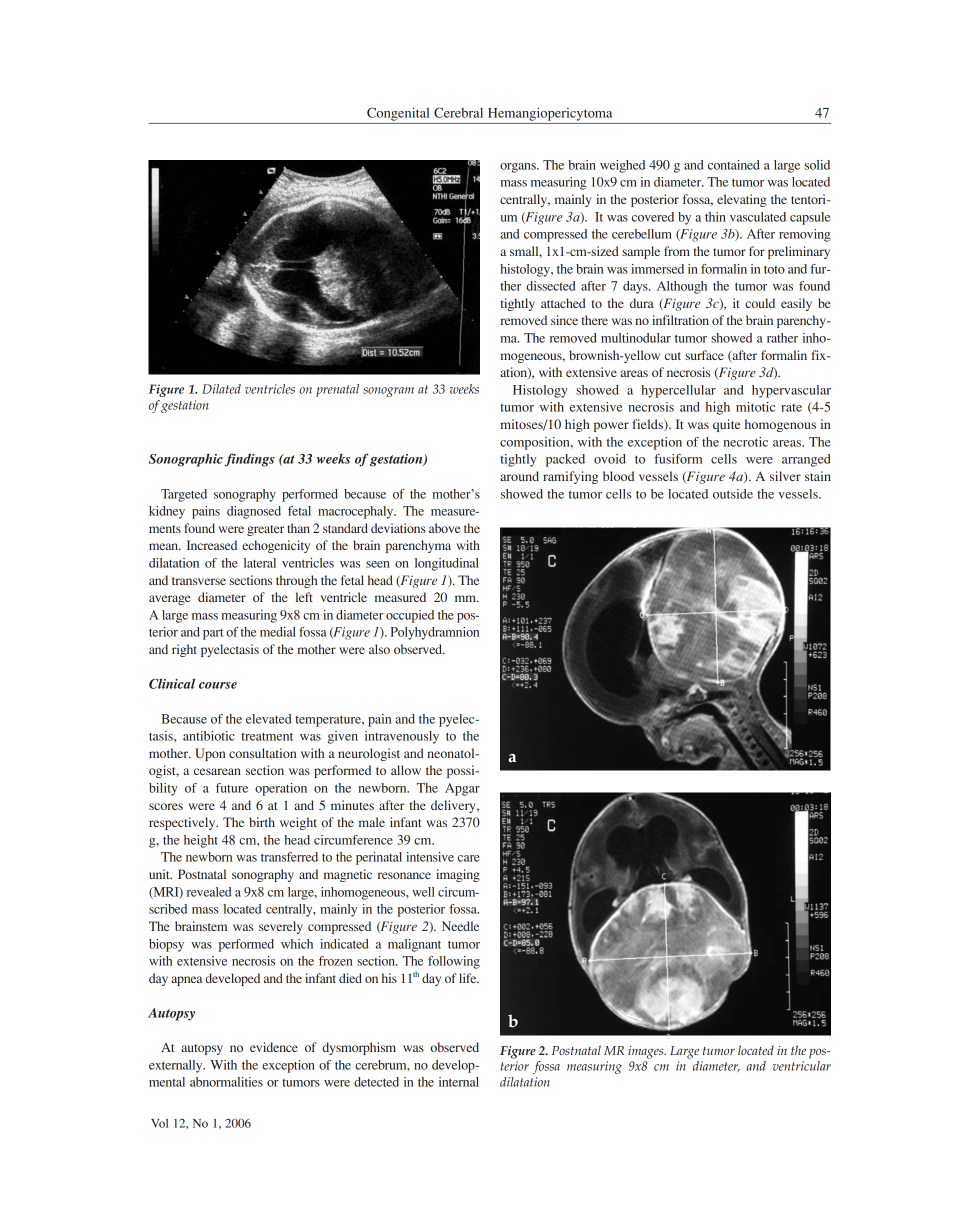  What do you see at coordinates (459, 1082) in the screenshot?
I see `internal` at bounding box center [459, 1082].
